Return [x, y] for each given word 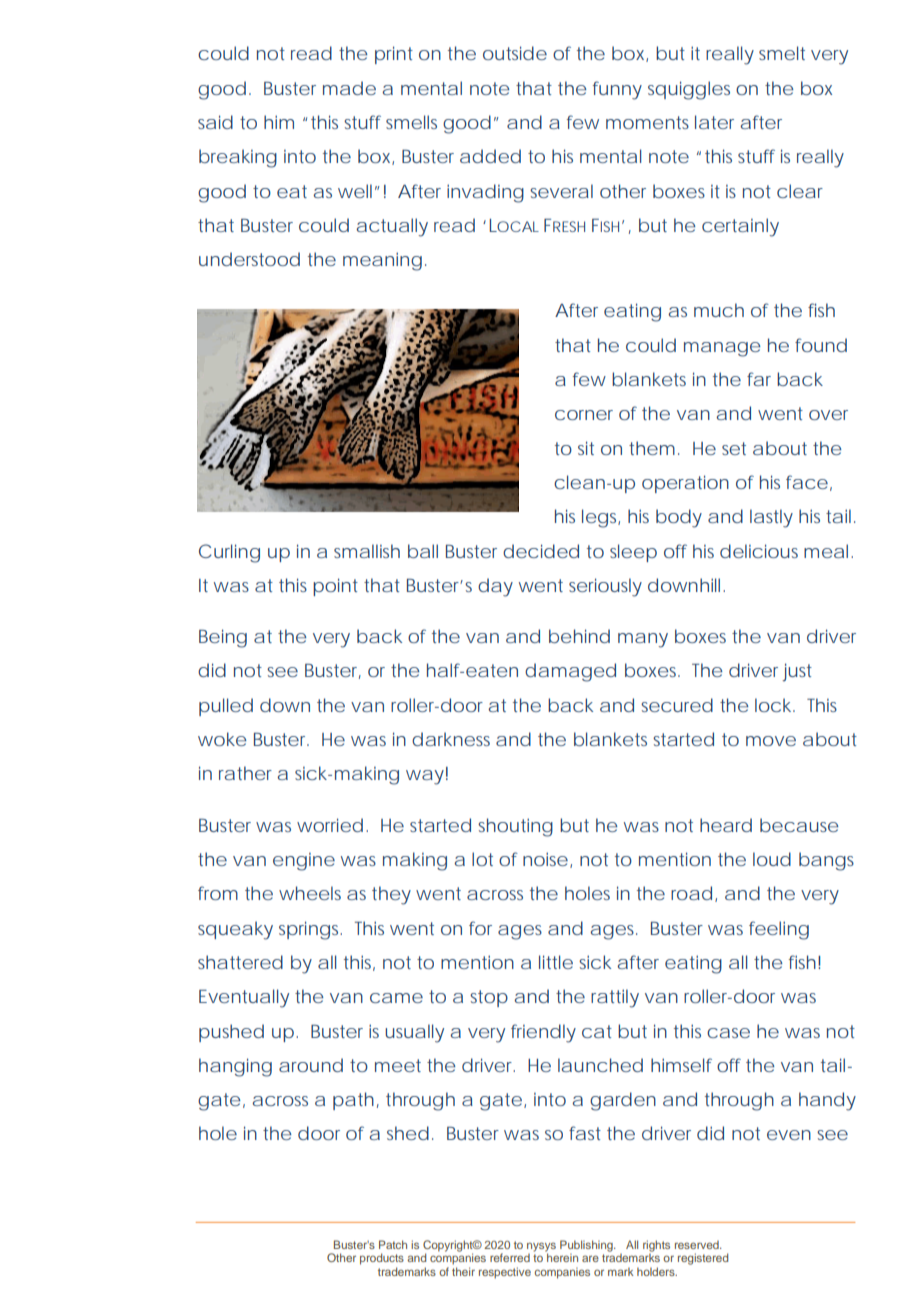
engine [304, 862]
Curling [229, 553]
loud [772, 859]
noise [545, 859]
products [382, 1259]
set [734, 448]
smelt [782, 53]
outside [515, 53]
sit [586, 448]
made [349, 88]
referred [510, 1257]
